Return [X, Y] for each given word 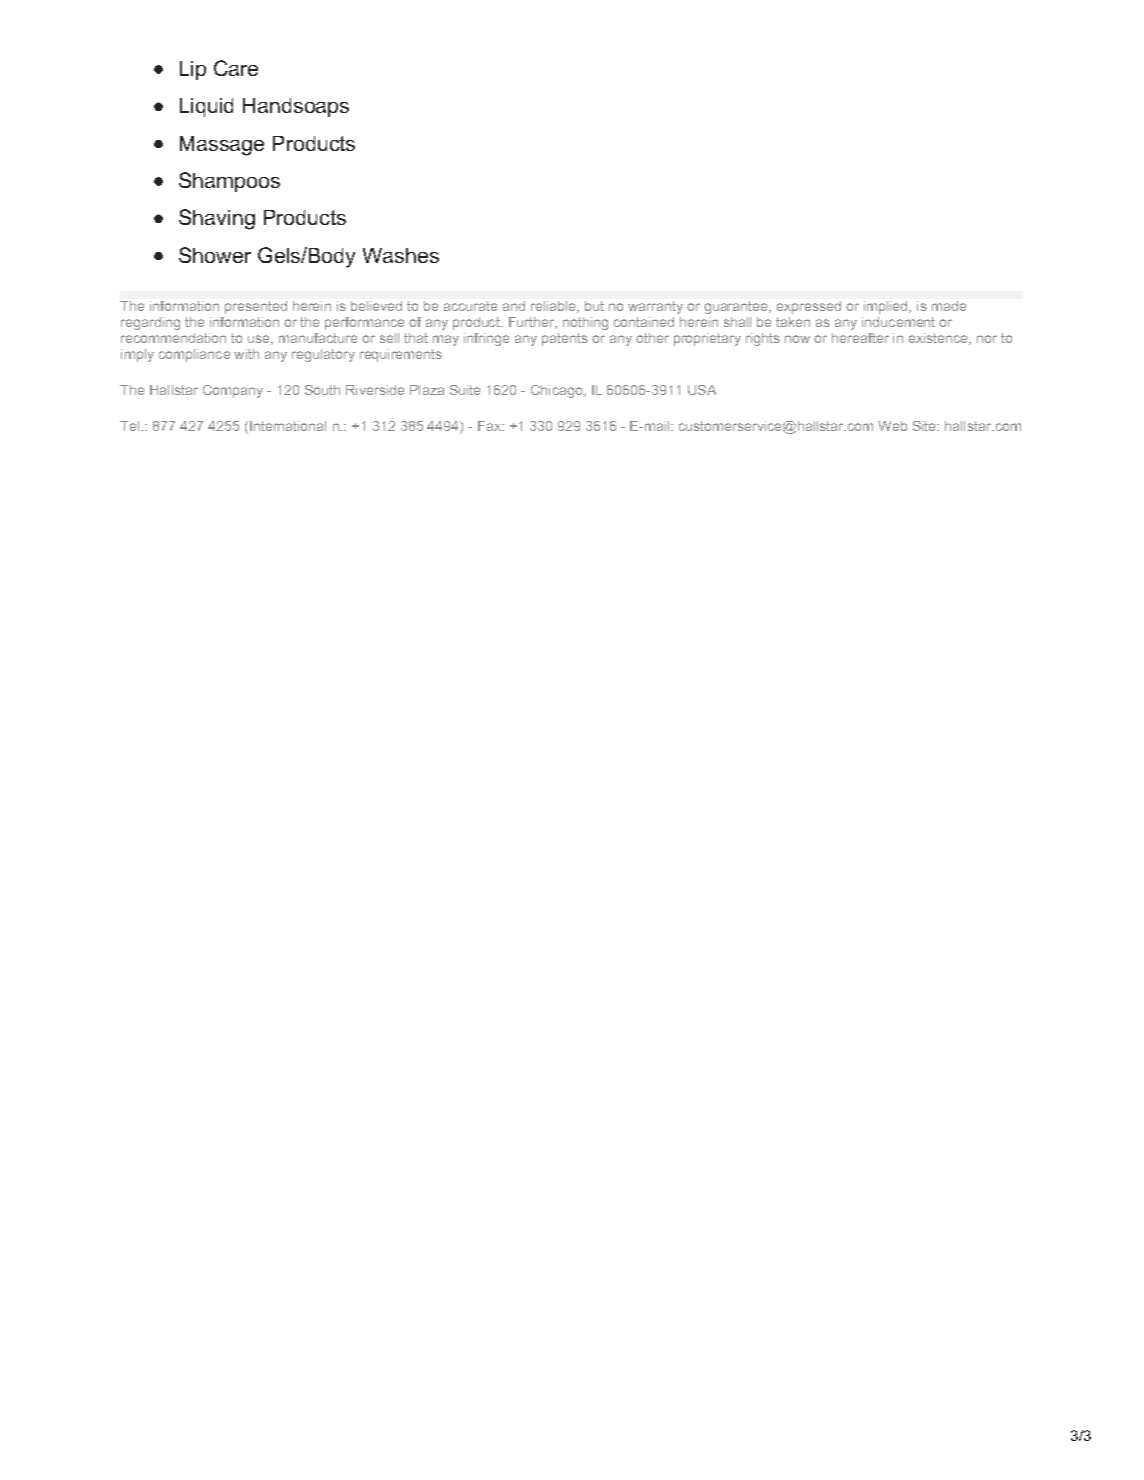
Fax [490, 426]
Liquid [206, 107]
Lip [193, 70]
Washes [401, 255]
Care [236, 68]
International [288, 426]
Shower [215, 255]
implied [887, 307]
